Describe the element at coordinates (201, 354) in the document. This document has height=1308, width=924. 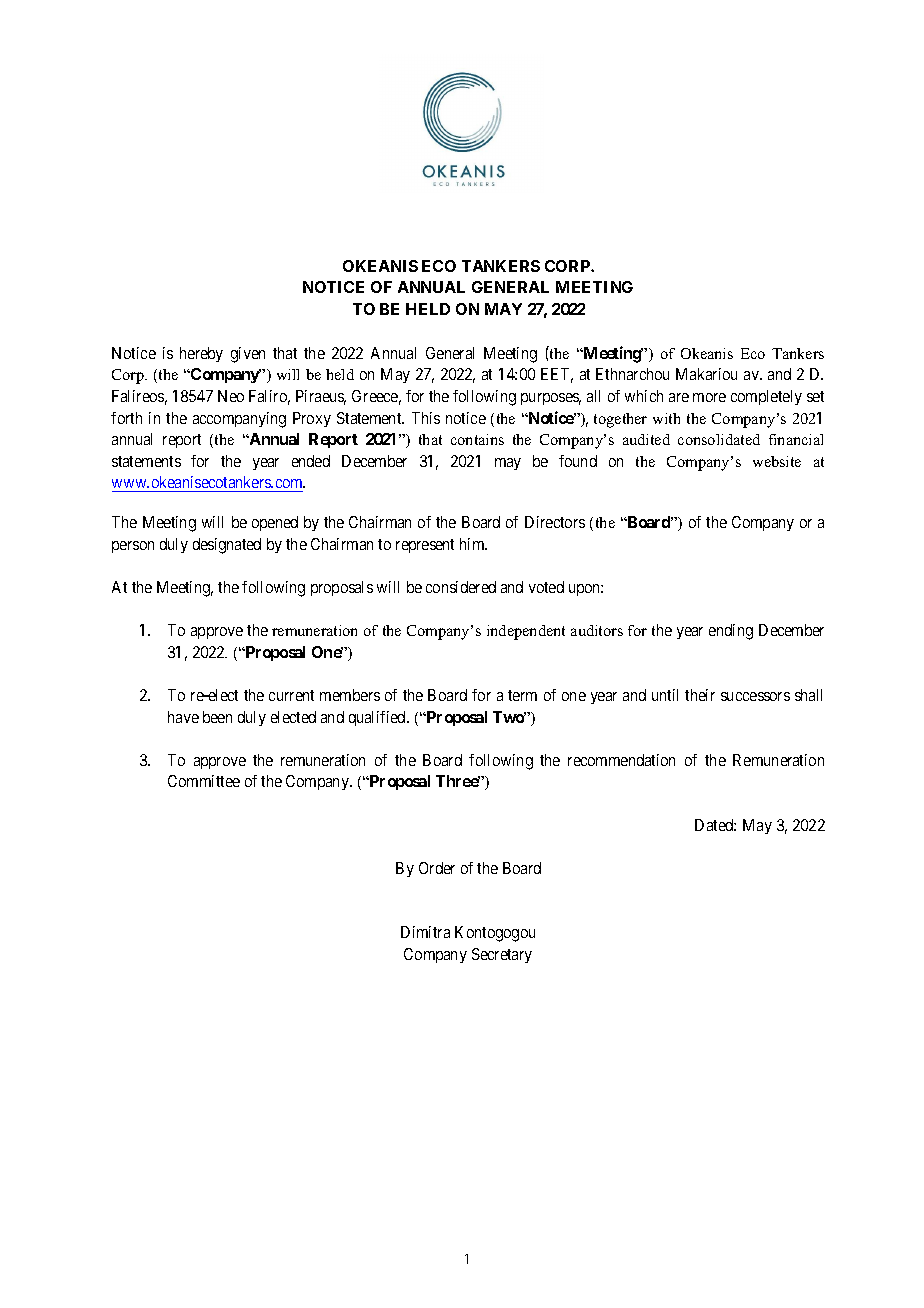
I see `hereby` at that location.
